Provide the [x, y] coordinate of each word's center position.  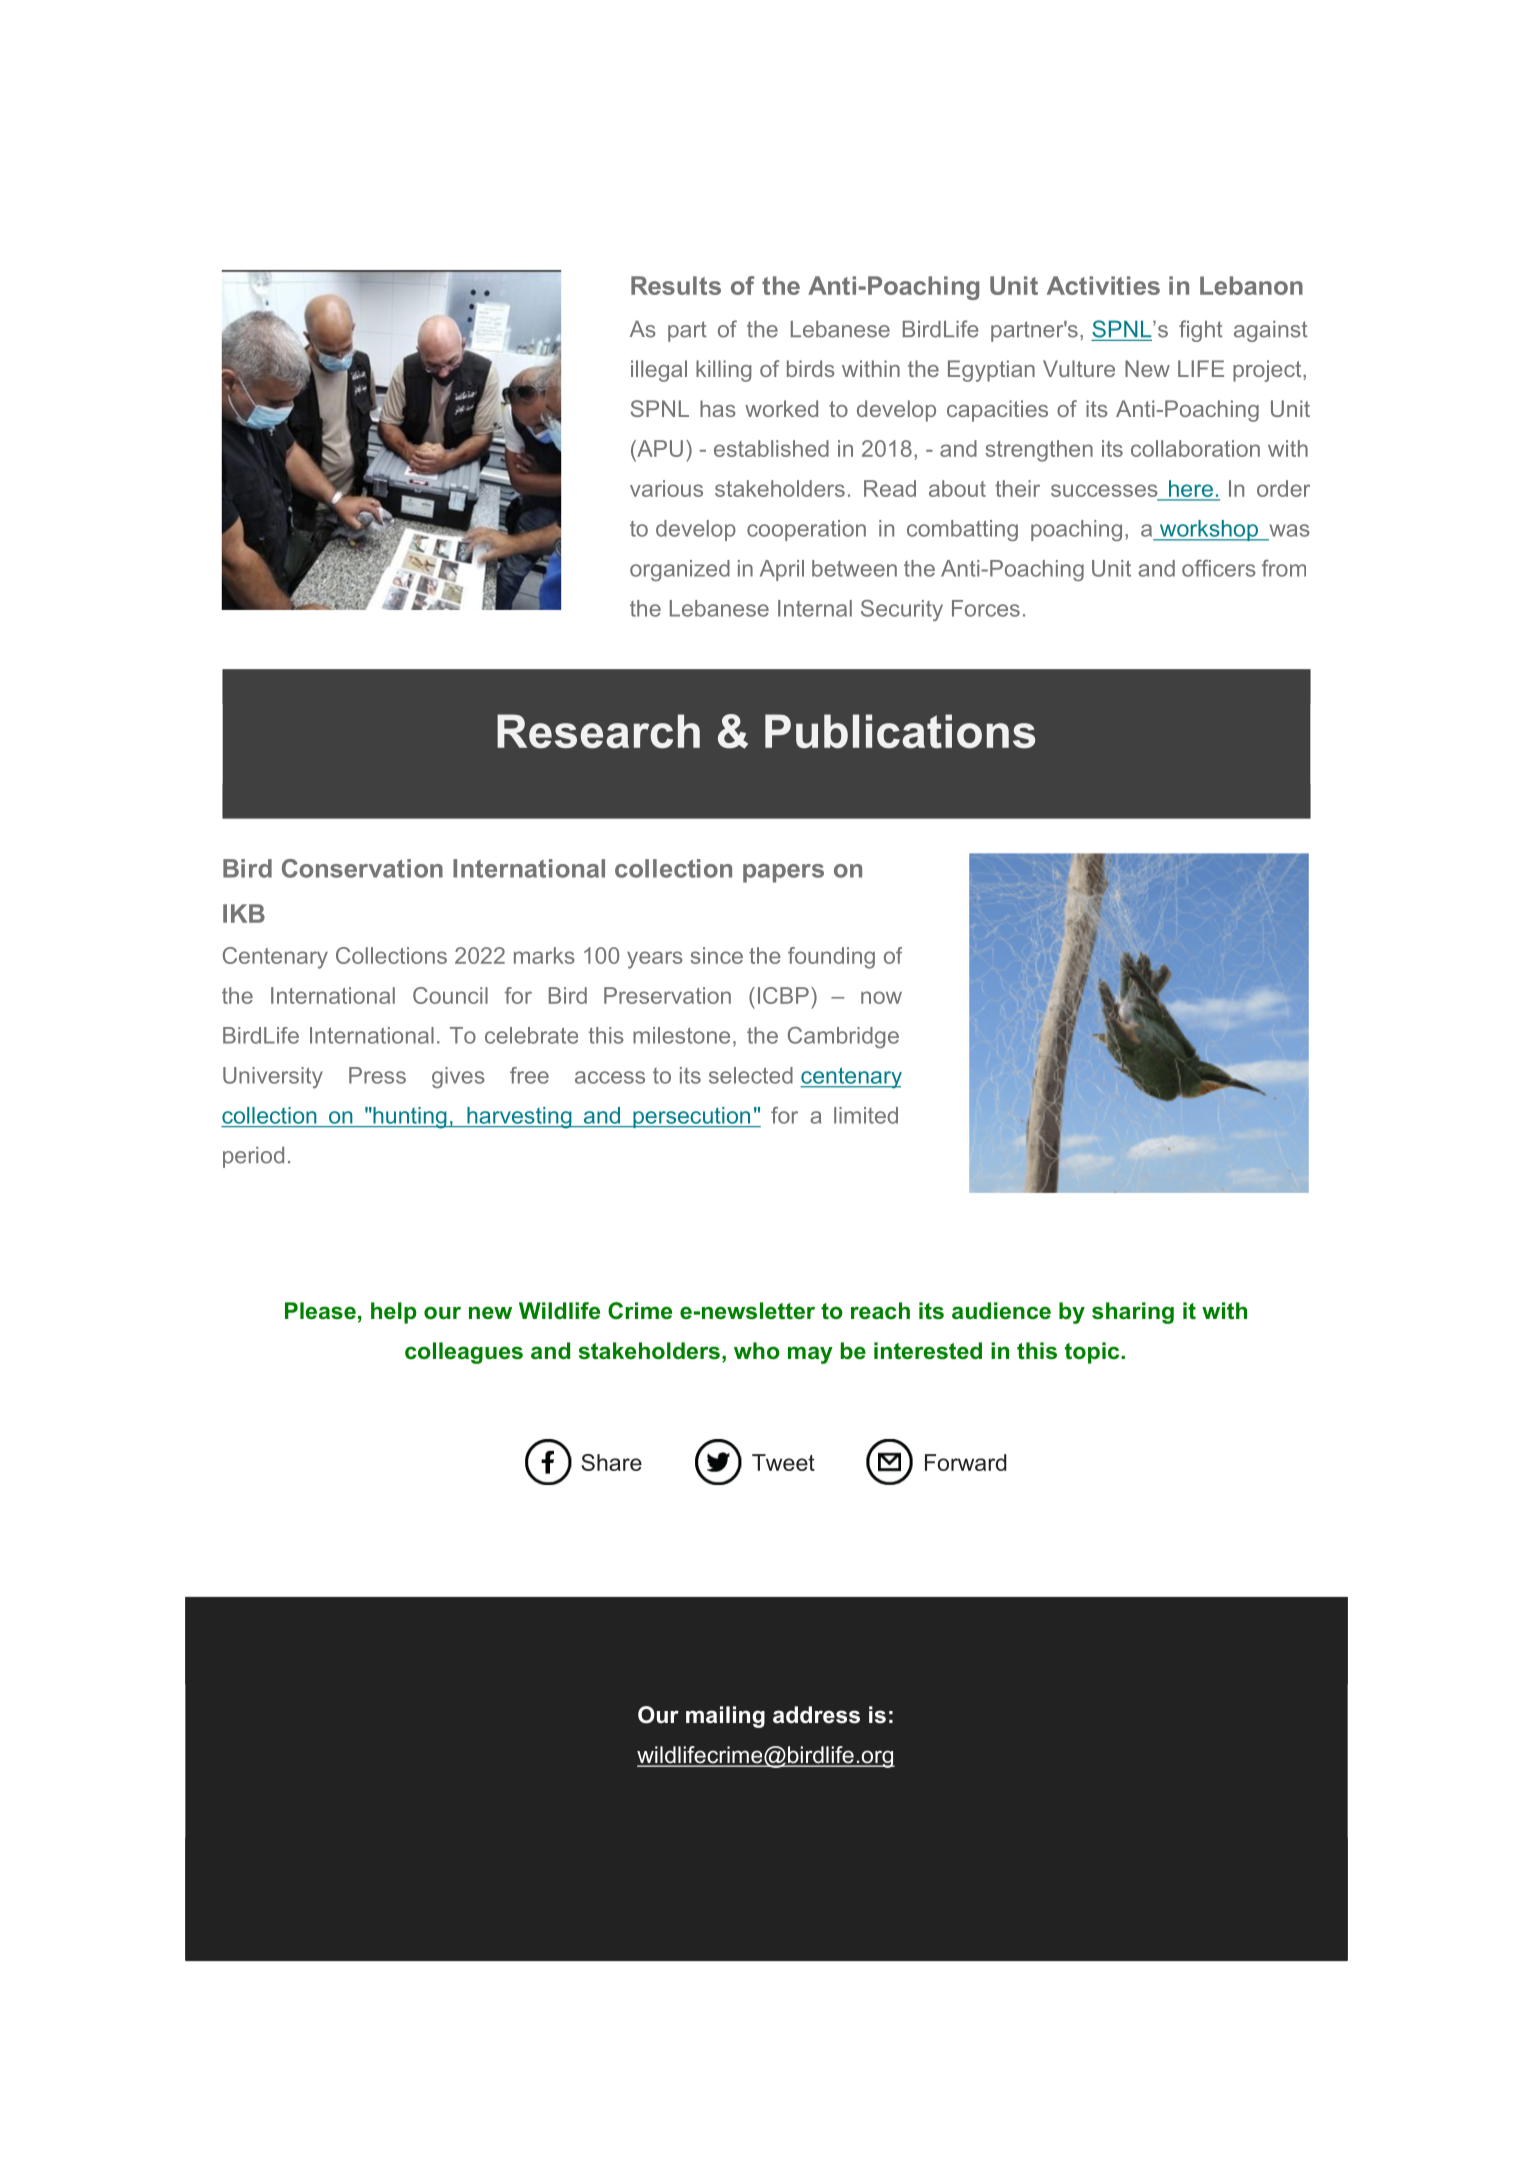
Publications [900, 731]
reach [880, 1311]
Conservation [362, 868]
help [394, 1313]
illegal [659, 371]
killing [723, 371]
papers [783, 873]
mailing [725, 1717]
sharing [1133, 1313]
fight [1201, 331]
